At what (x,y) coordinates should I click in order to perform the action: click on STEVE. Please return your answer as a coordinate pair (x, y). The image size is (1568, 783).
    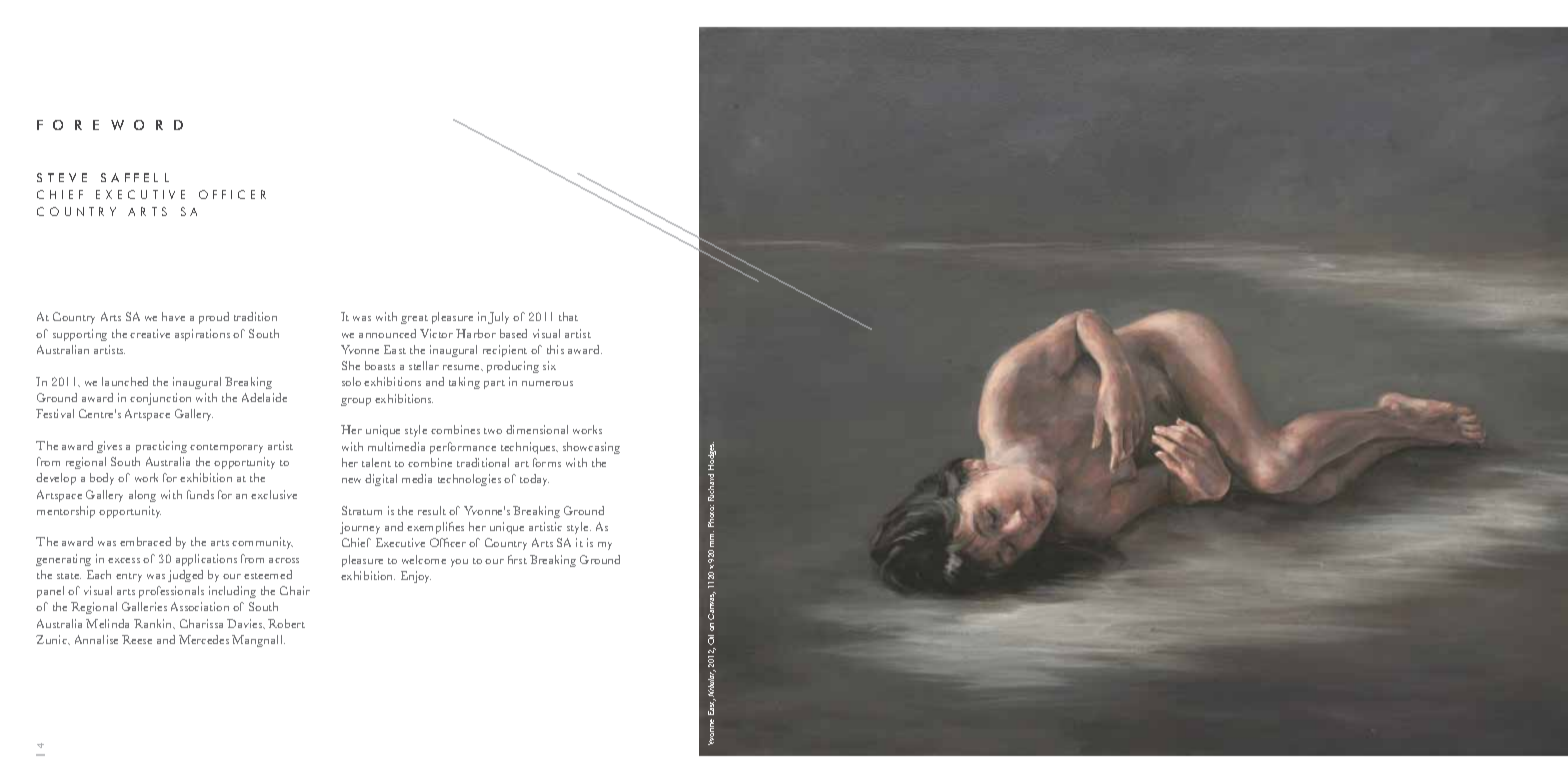
    Looking at the image, I should click on (62, 177).
